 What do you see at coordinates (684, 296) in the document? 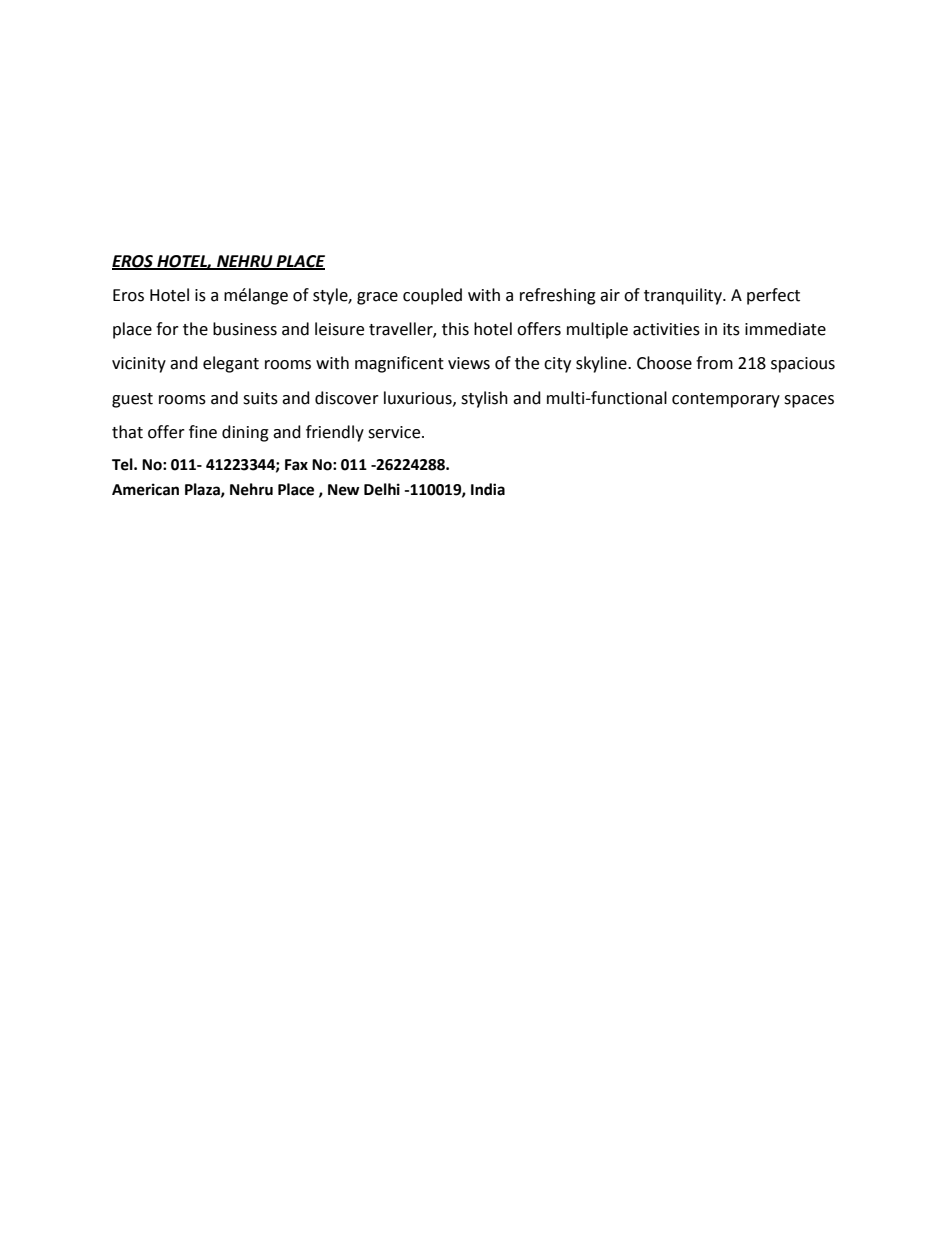
I see `tranquility` at bounding box center [684, 296].
